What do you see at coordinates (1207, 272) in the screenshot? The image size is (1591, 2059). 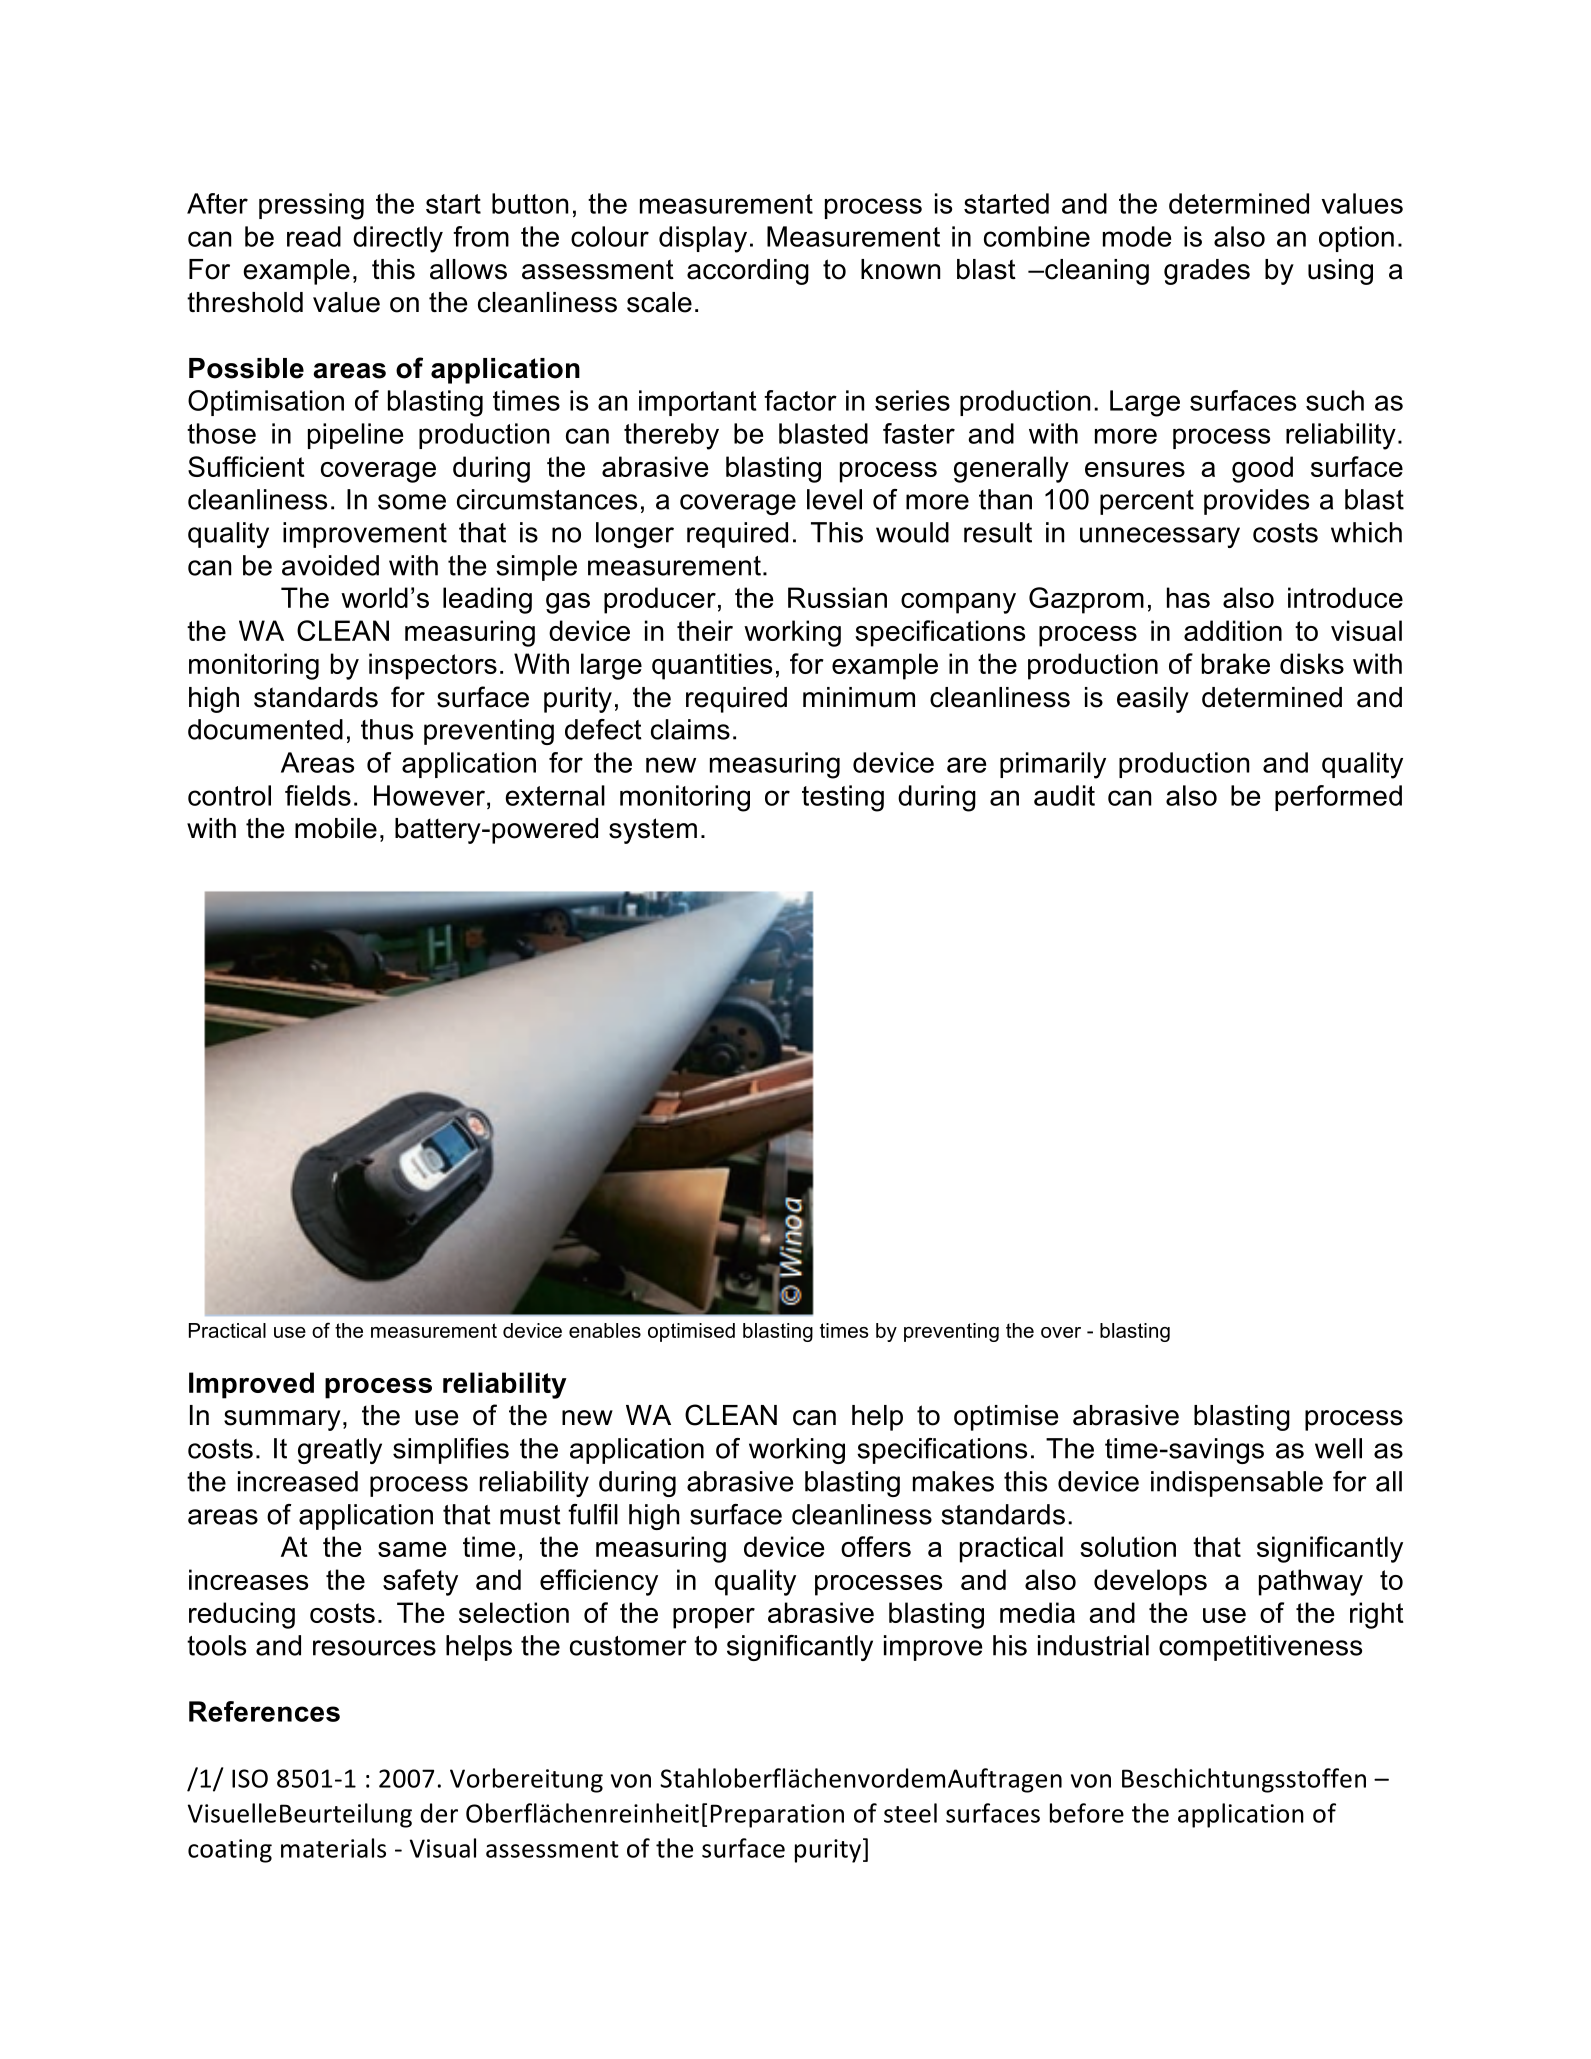 I see `grades` at bounding box center [1207, 272].
